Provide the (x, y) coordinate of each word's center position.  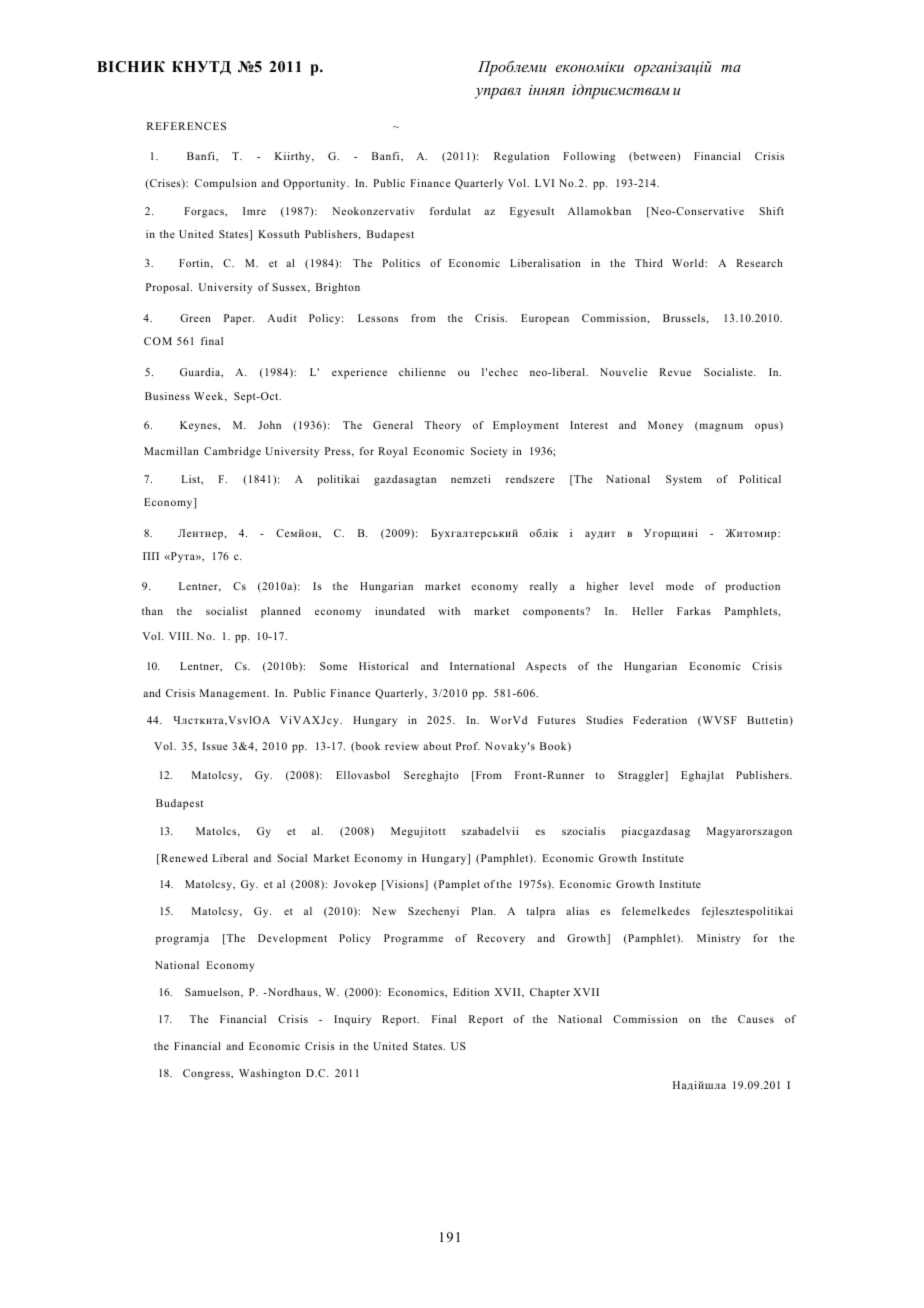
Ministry (718, 939)
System (684, 480)
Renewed (183, 859)
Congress (207, 1074)
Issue (215, 746)
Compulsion (226, 184)
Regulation (521, 157)
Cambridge (232, 452)
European (545, 319)
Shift (771, 211)
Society (489, 452)
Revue (675, 372)
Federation (660, 720)
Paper (239, 319)
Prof (468, 746)
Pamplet (458, 885)
